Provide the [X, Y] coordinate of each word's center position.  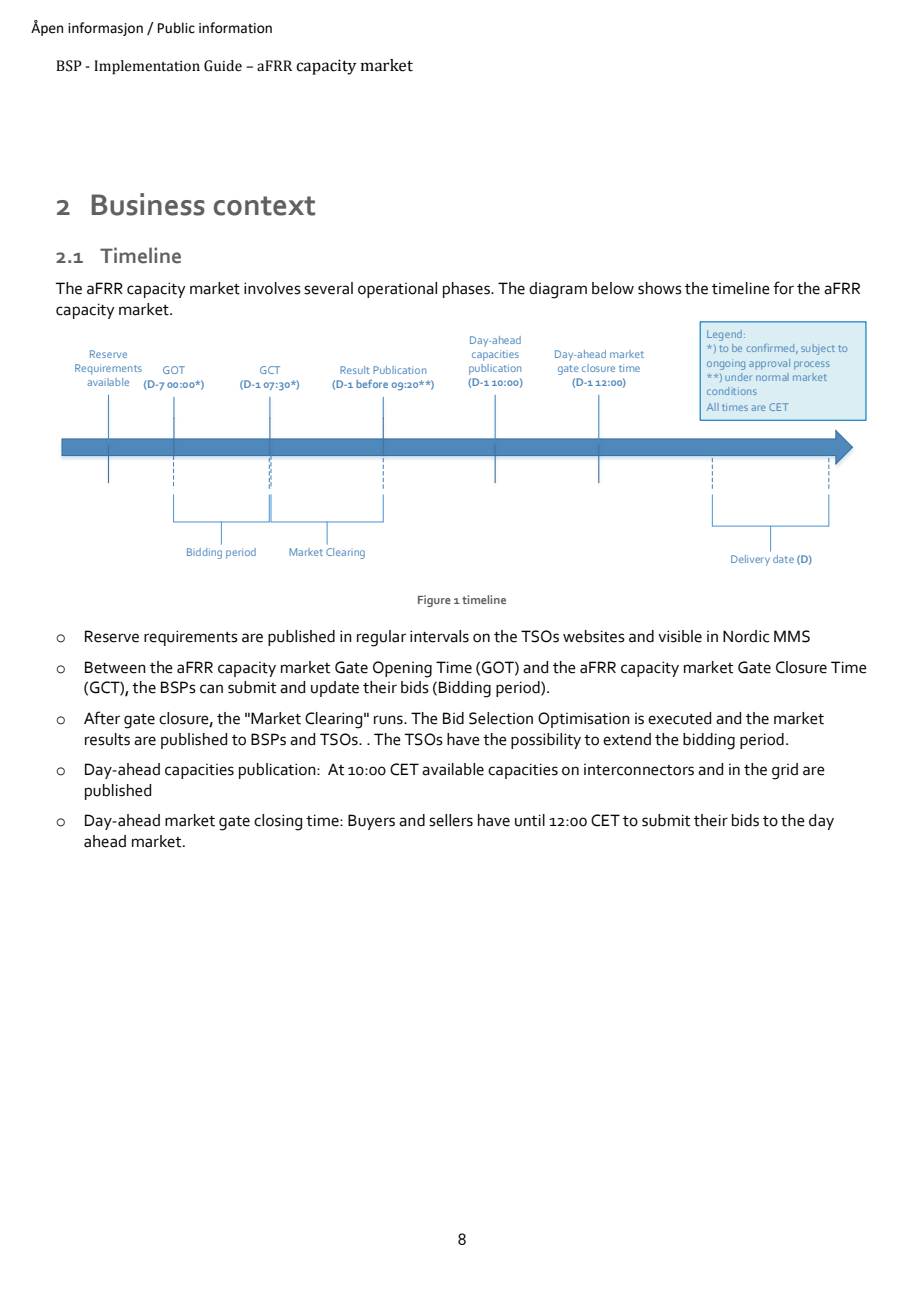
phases [467, 290]
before [372, 384]
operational [397, 290]
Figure [434, 601]
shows [660, 288]
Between [115, 667]
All [713, 407]
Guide [223, 66]
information [235, 28]
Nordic [746, 636]
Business [148, 204]
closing [278, 822]
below [613, 288]
